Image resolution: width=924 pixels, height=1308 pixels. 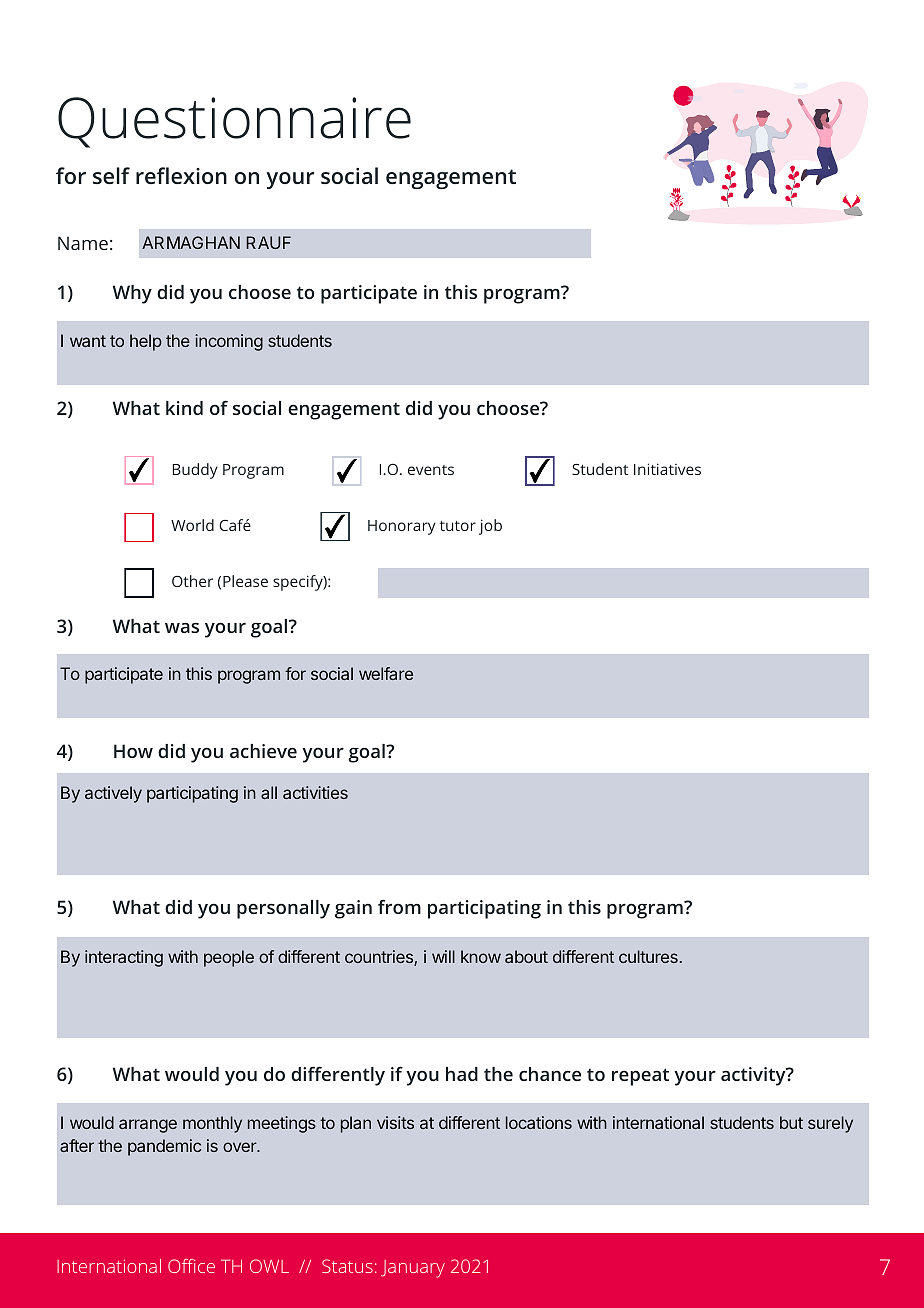 What do you see at coordinates (133, 751) in the page?
I see `How` at bounding box center [133, 751].
